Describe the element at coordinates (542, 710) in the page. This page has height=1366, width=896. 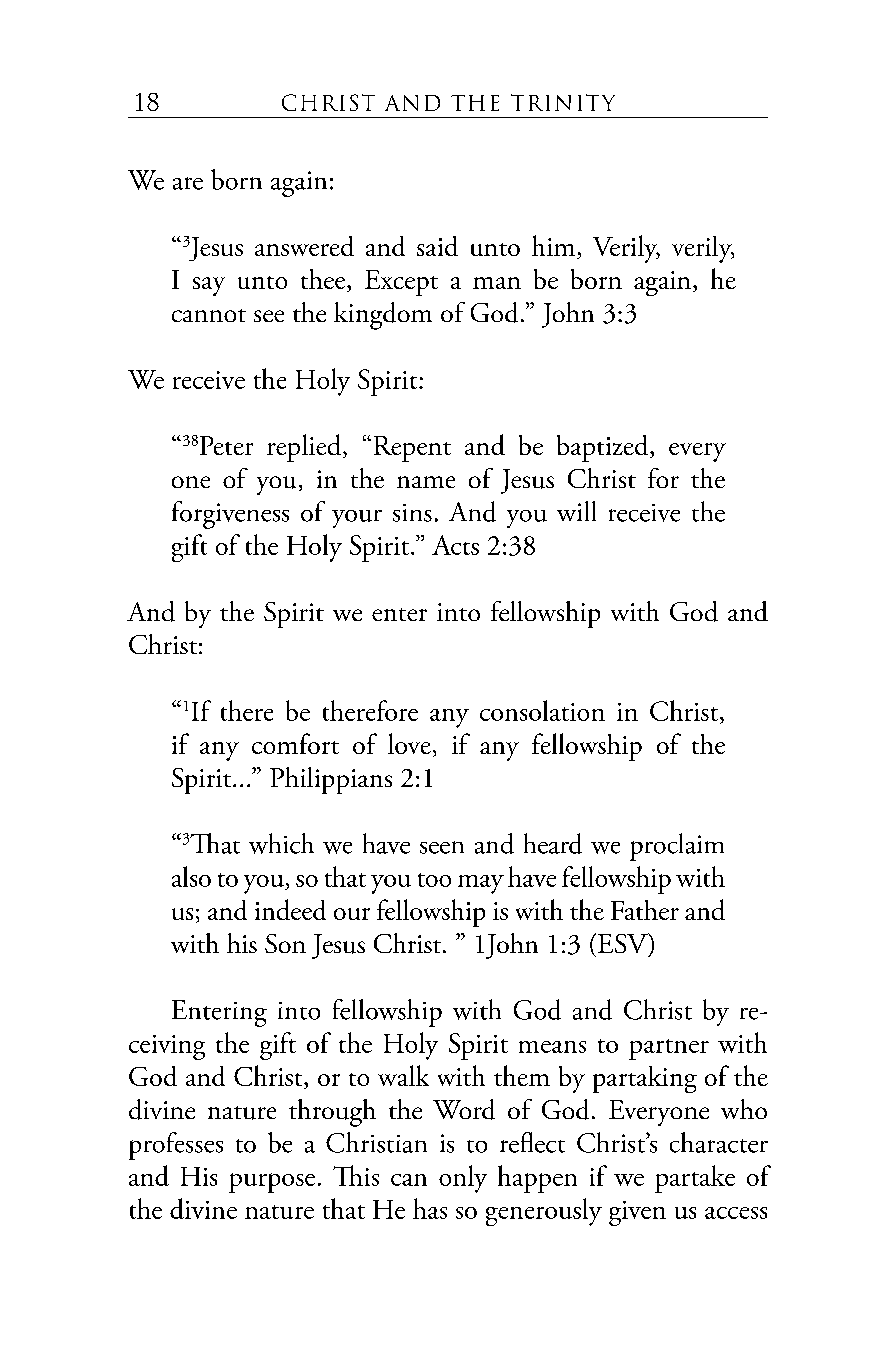
I see `consolation` at that location.
